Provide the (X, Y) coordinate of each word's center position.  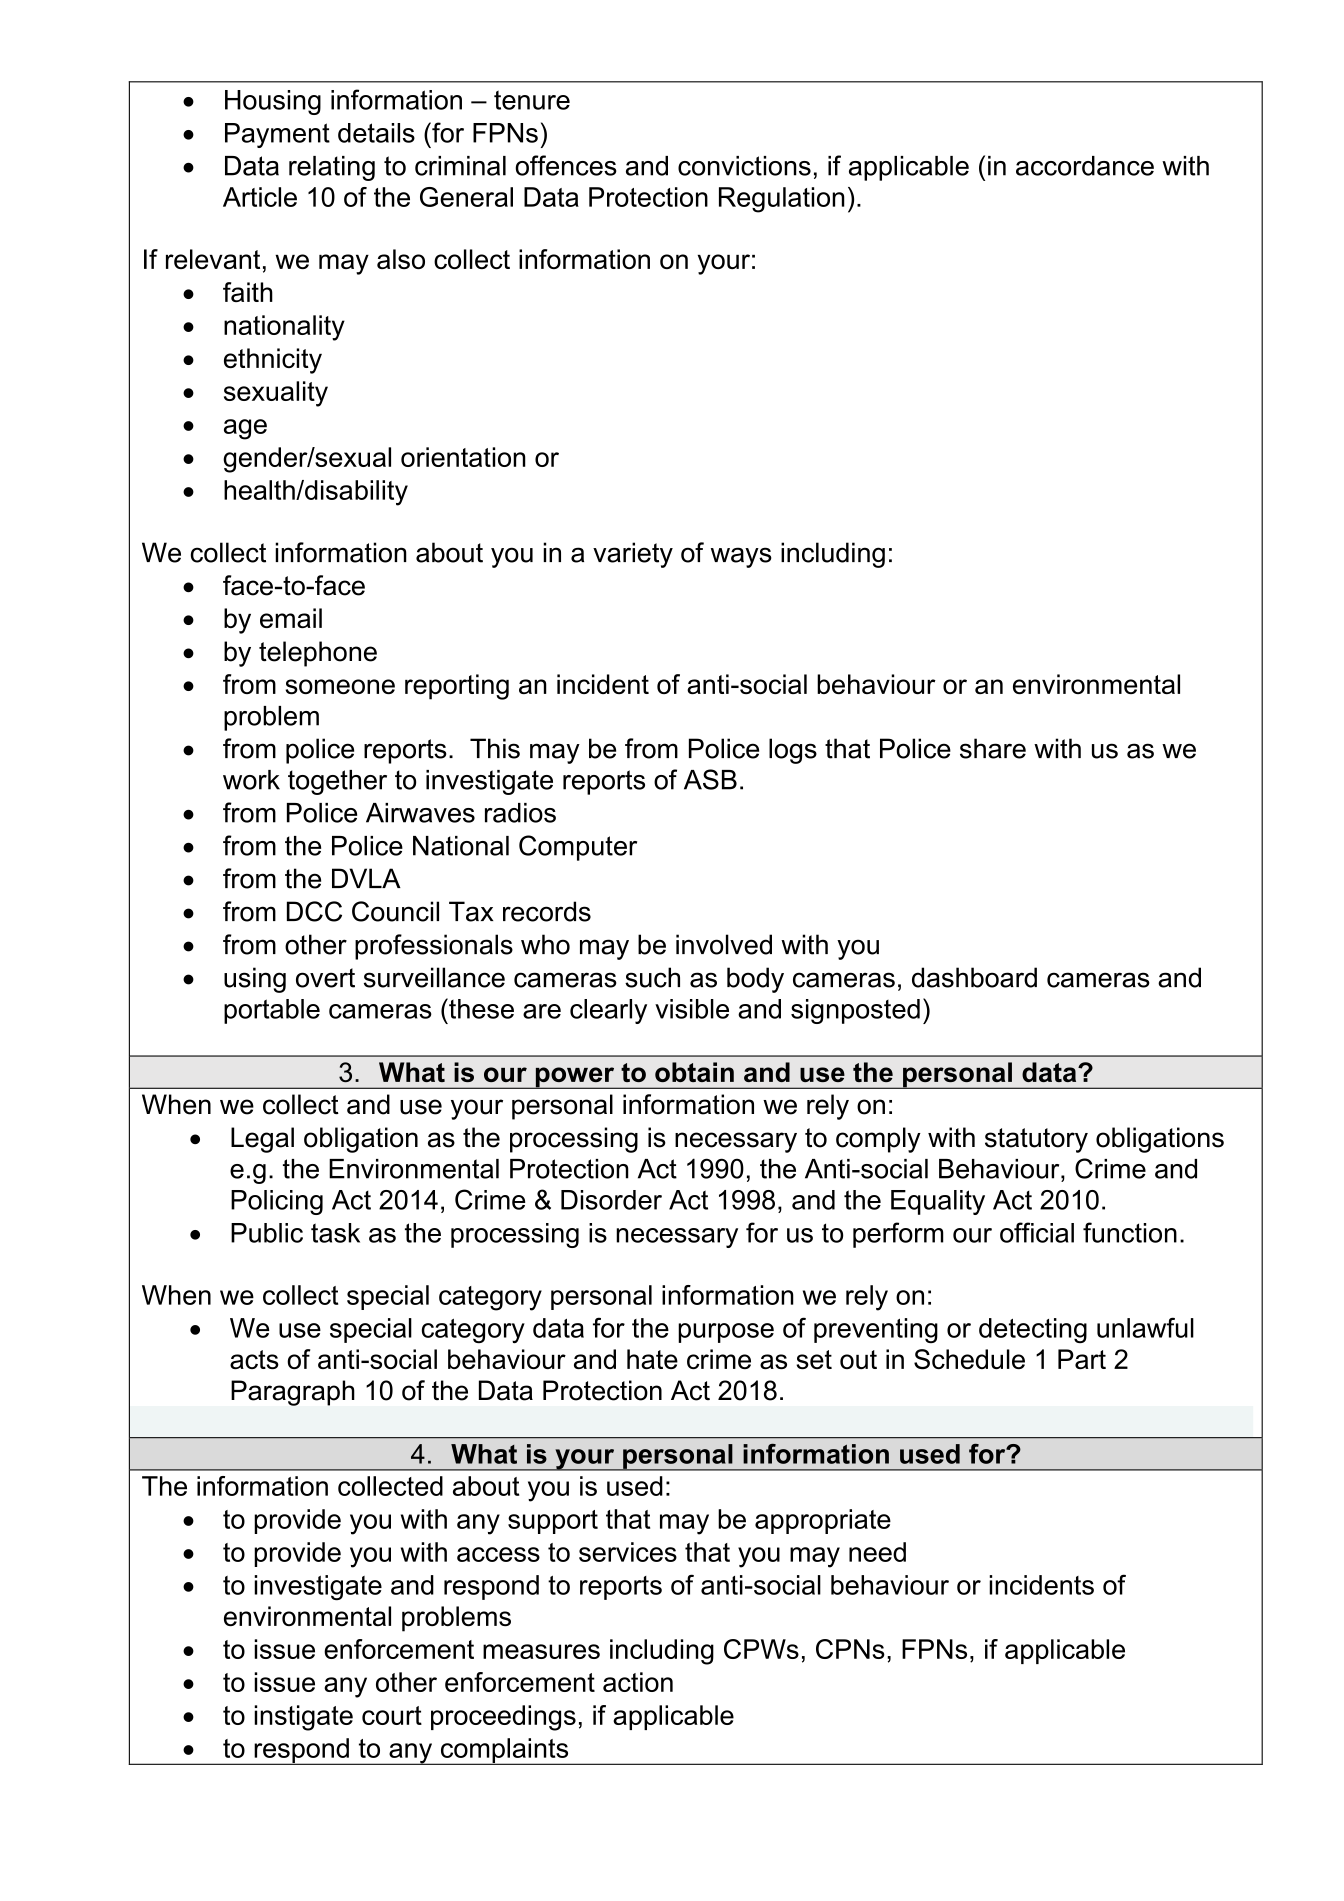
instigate (303, 1718)
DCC (314, 911)
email (291, 618)
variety (633, 555)
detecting (1033, 1330)
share (993, 748)
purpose (726, 1333)
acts (254, 1359)
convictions (744, 166)
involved (724, 944)
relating (332, 168)
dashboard (974, 977)
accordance (1085, 166)
